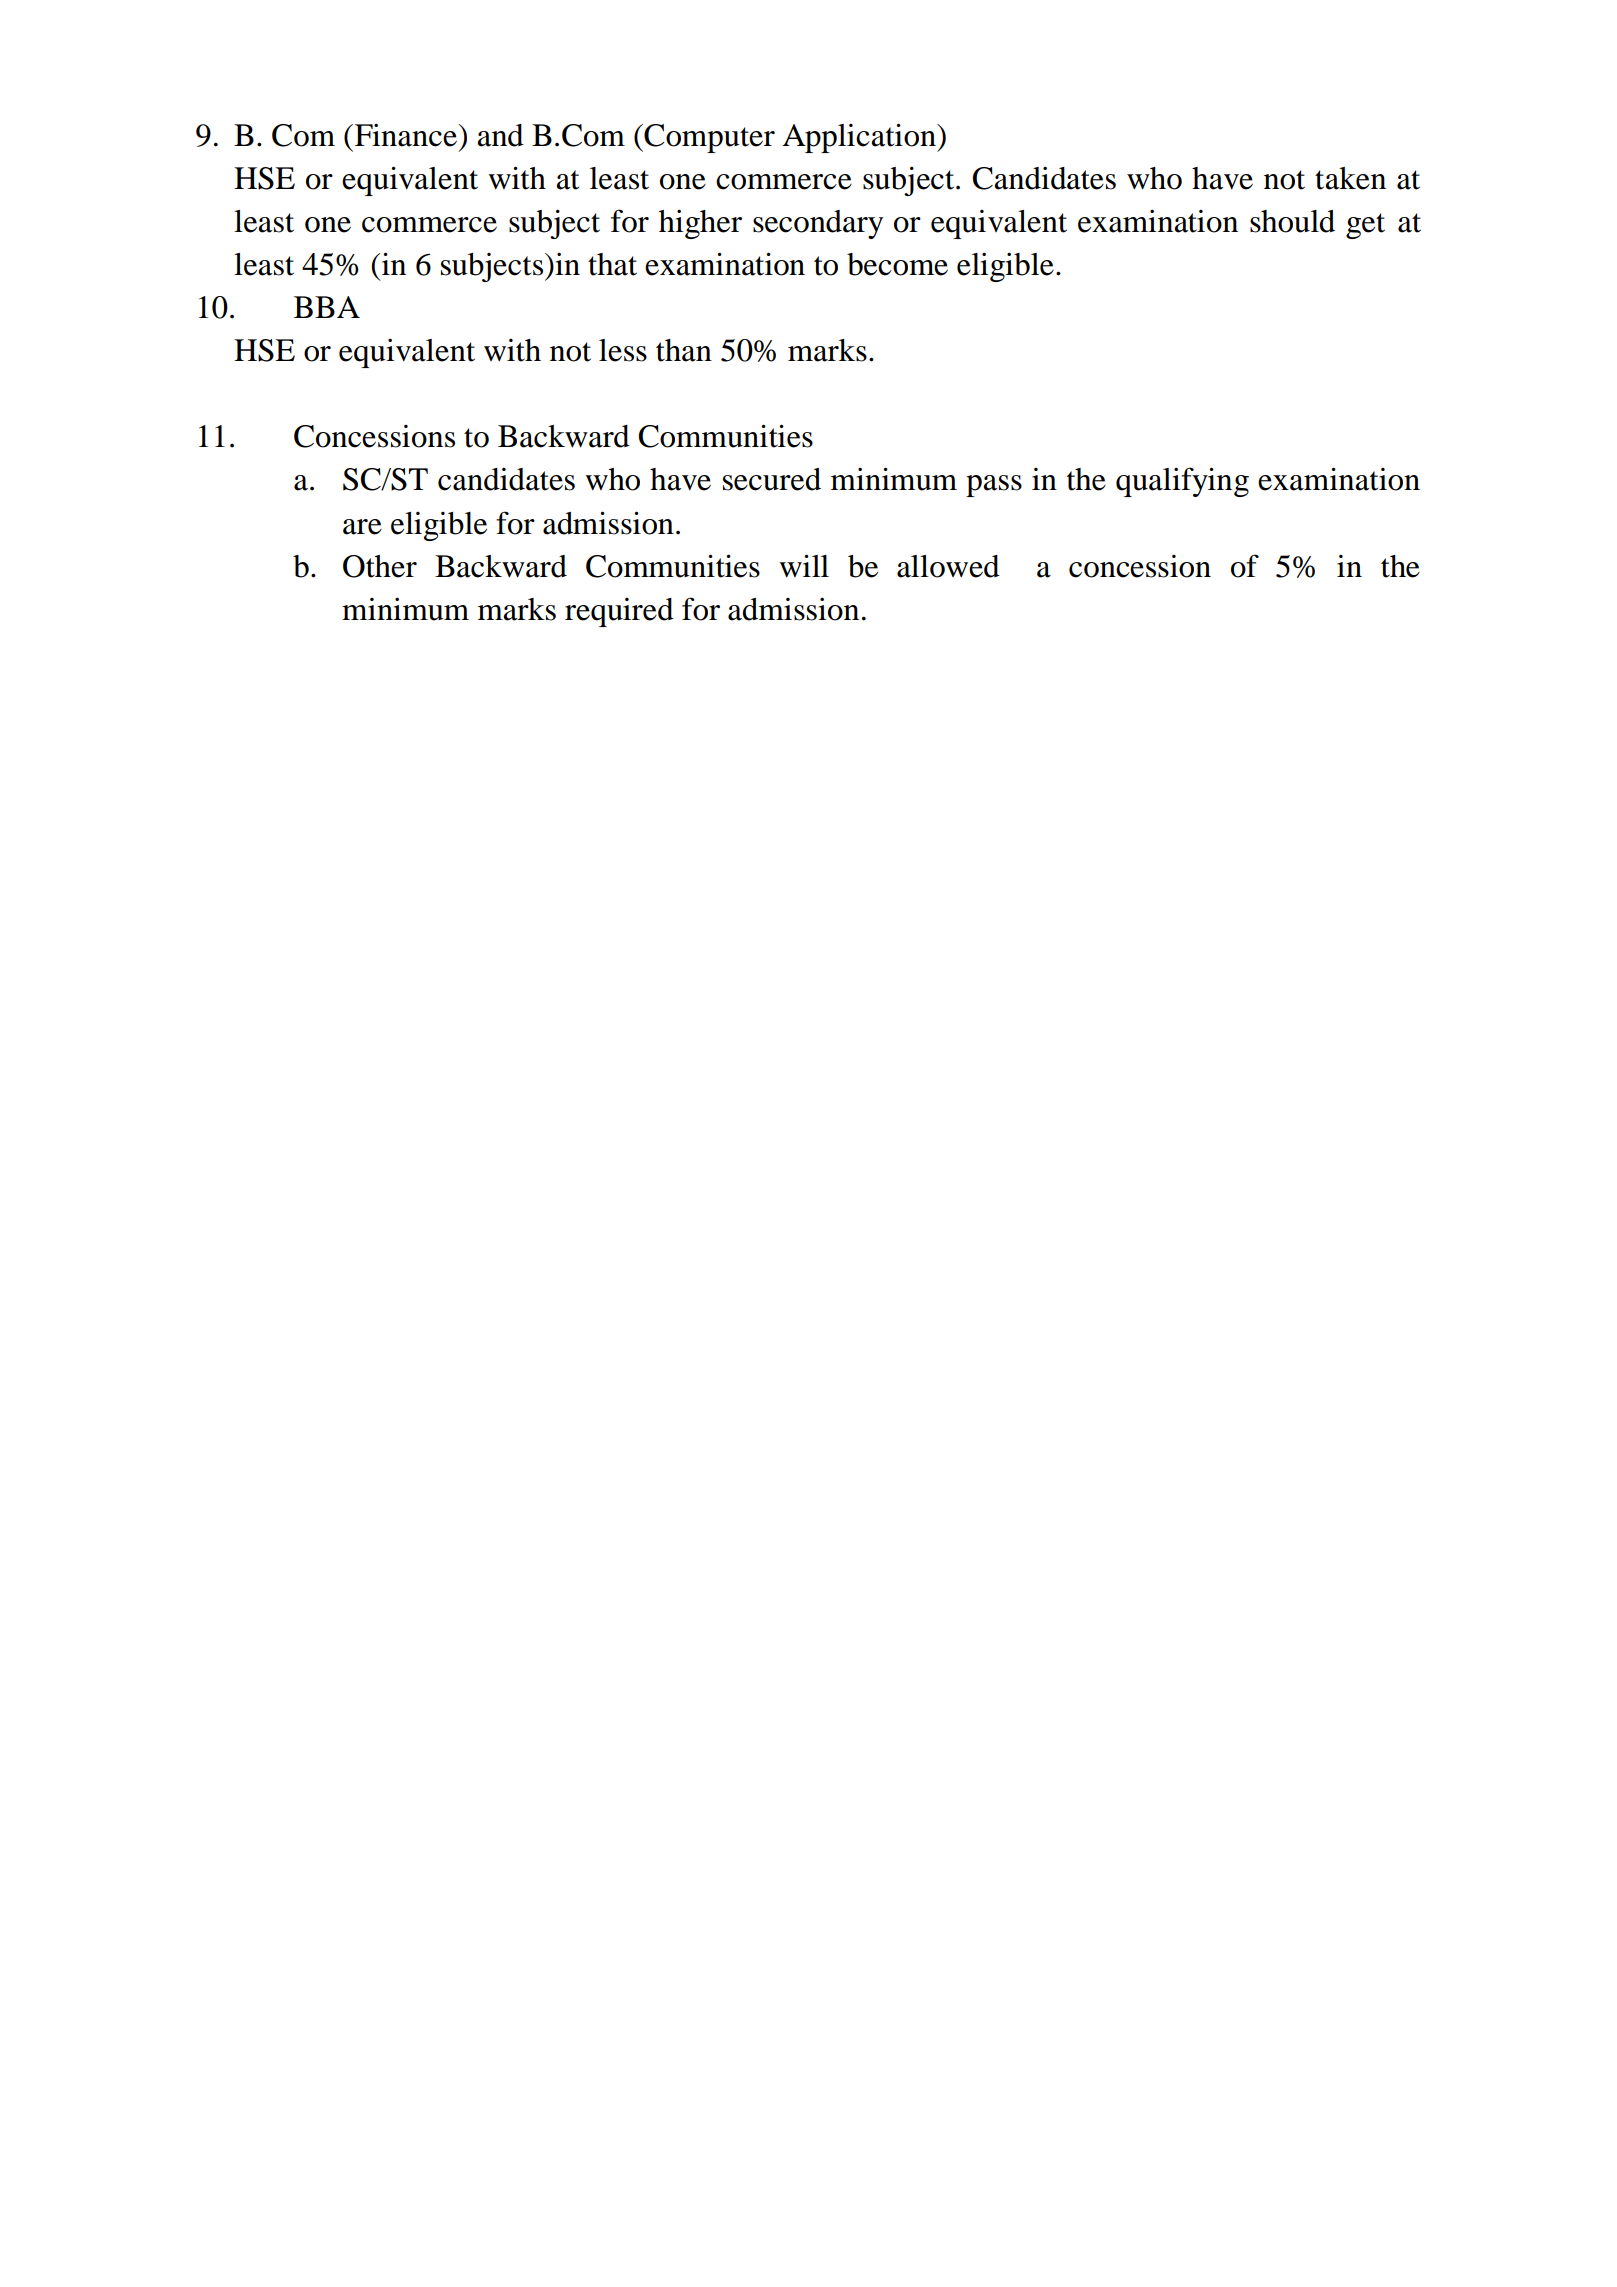  I want to click on will, so click(804, 566).
